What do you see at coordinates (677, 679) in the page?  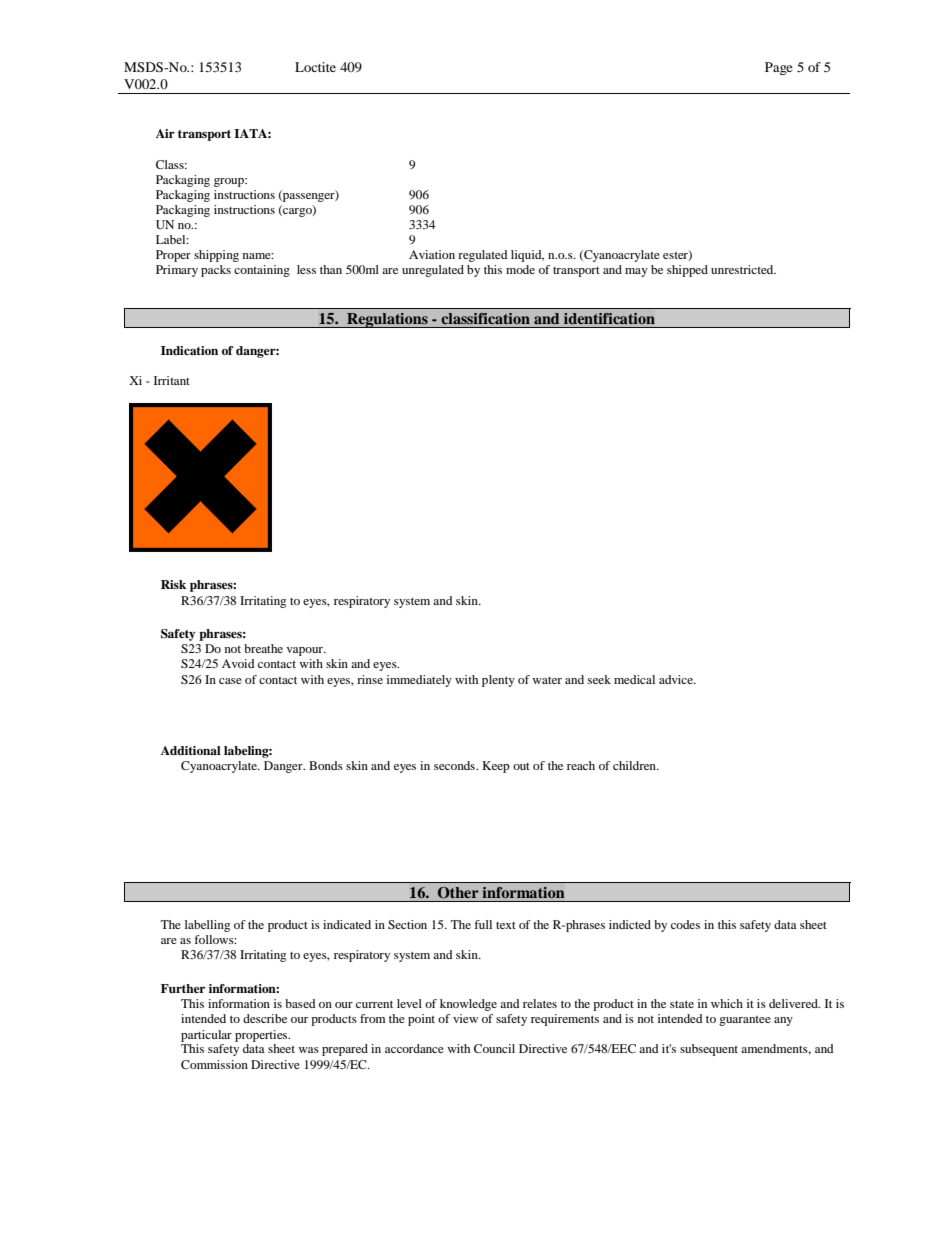 I see `advice` at bounding box center [677, 679].
